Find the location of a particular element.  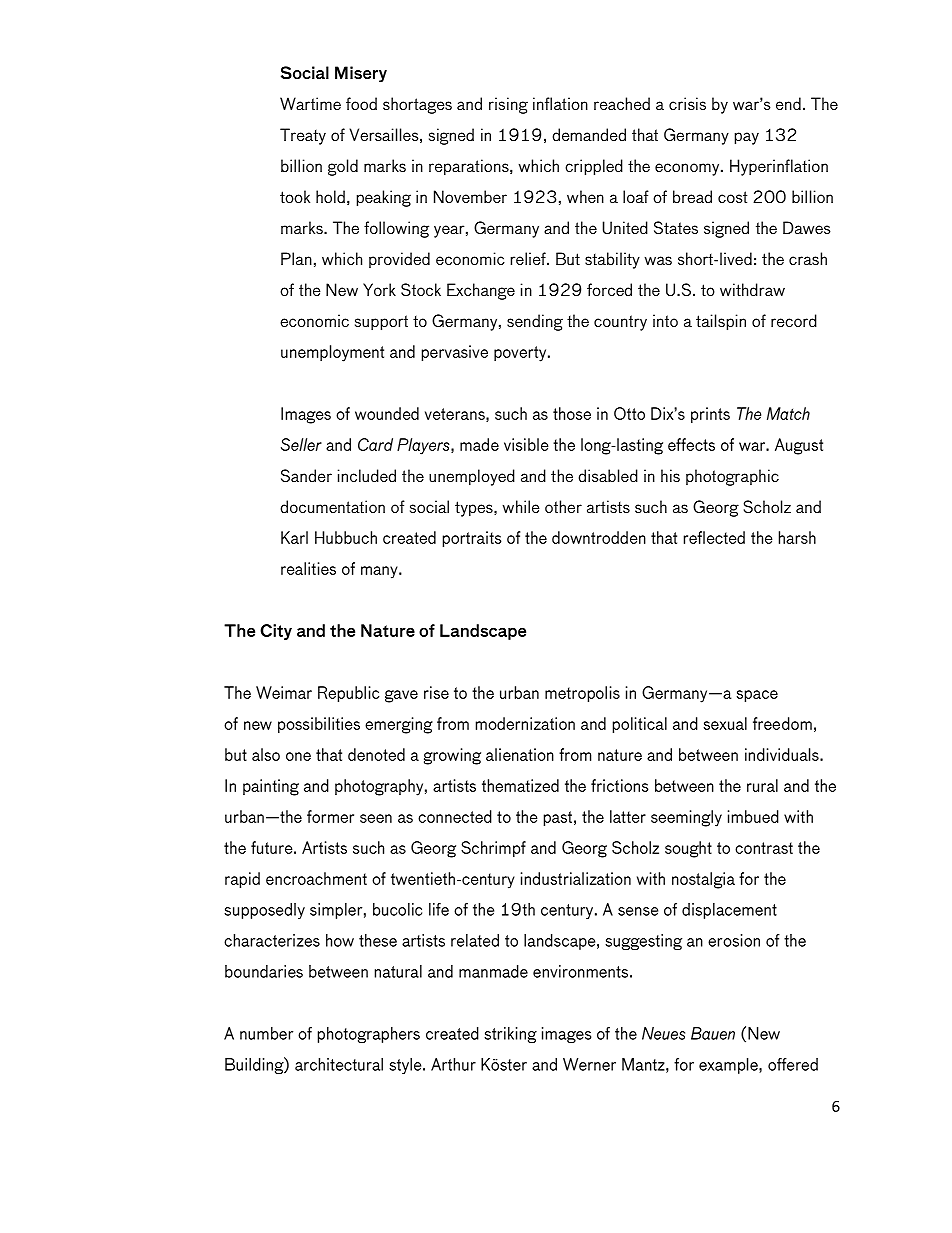

imbued is located at coordinates (753, 816).
